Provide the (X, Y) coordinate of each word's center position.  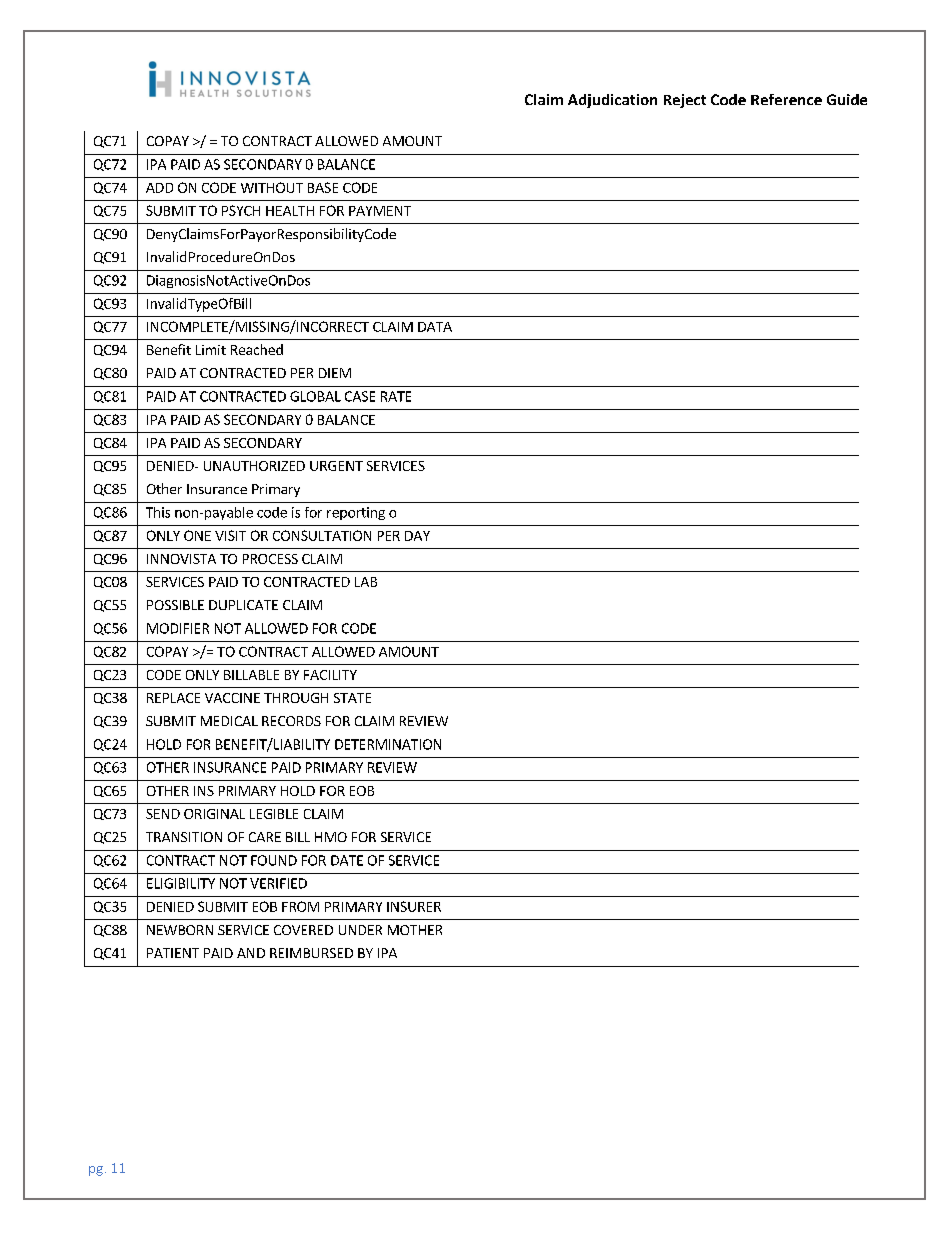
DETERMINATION (388, 744)
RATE (396, 396)
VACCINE (232, 698)
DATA (435, 327)
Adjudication (612, 101)
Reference (786, 99)
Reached (257, 349)
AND (251, 953)
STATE (352, 698)
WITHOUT (272, 187)
